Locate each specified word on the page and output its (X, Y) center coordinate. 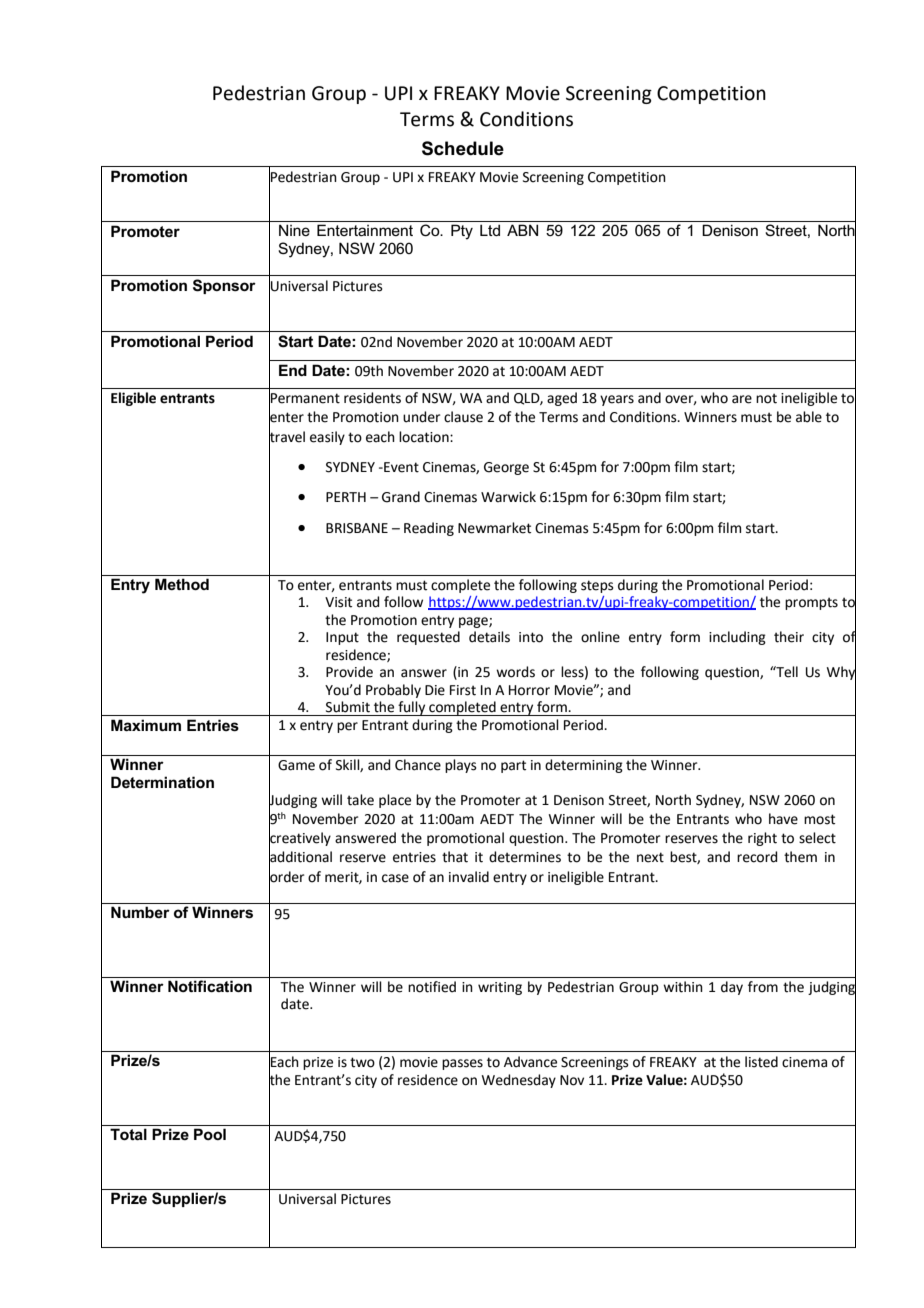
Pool (210, 1134)
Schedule (463, 148)
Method (182, 584)
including (737, 638)
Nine (294, 230)
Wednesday (519, 1081)
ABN (522, 230)
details (489, 637)
